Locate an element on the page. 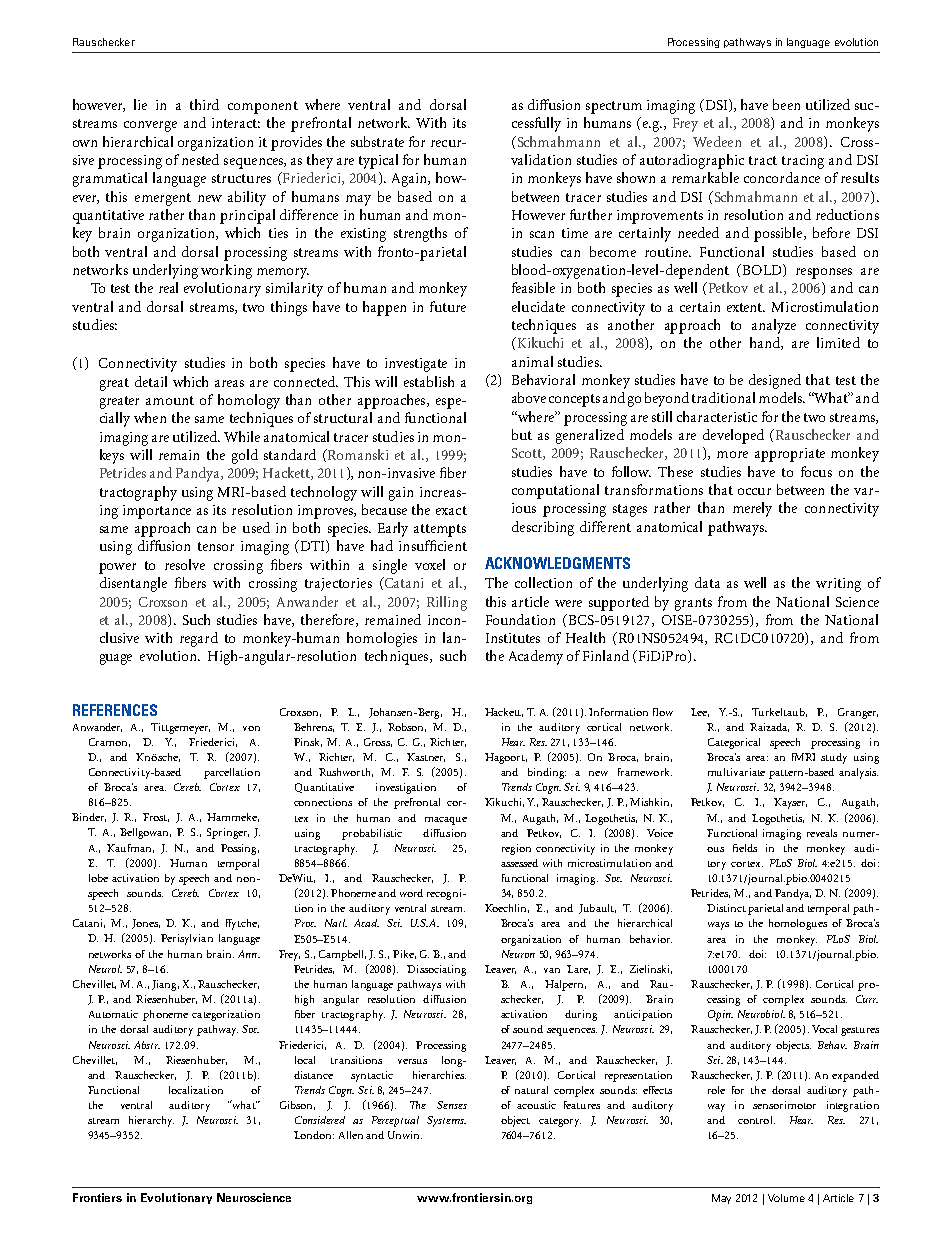 This image has width=952, height=1247. macaque is located at coordinates (446, 821).
